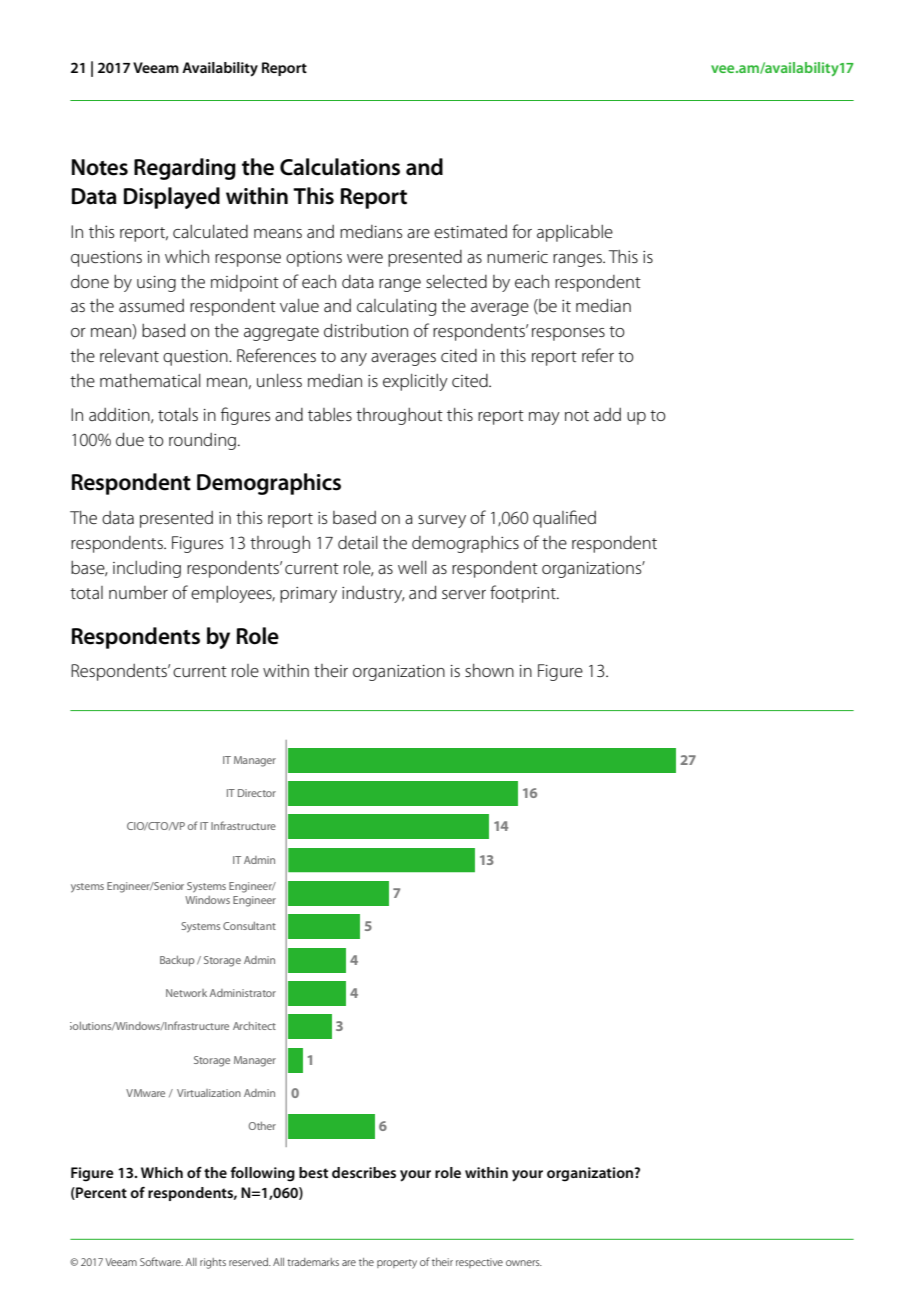  What do you see at coordinates (489, 670) in the screenshot?
I see `shown` at bounding box center [489, 670].
